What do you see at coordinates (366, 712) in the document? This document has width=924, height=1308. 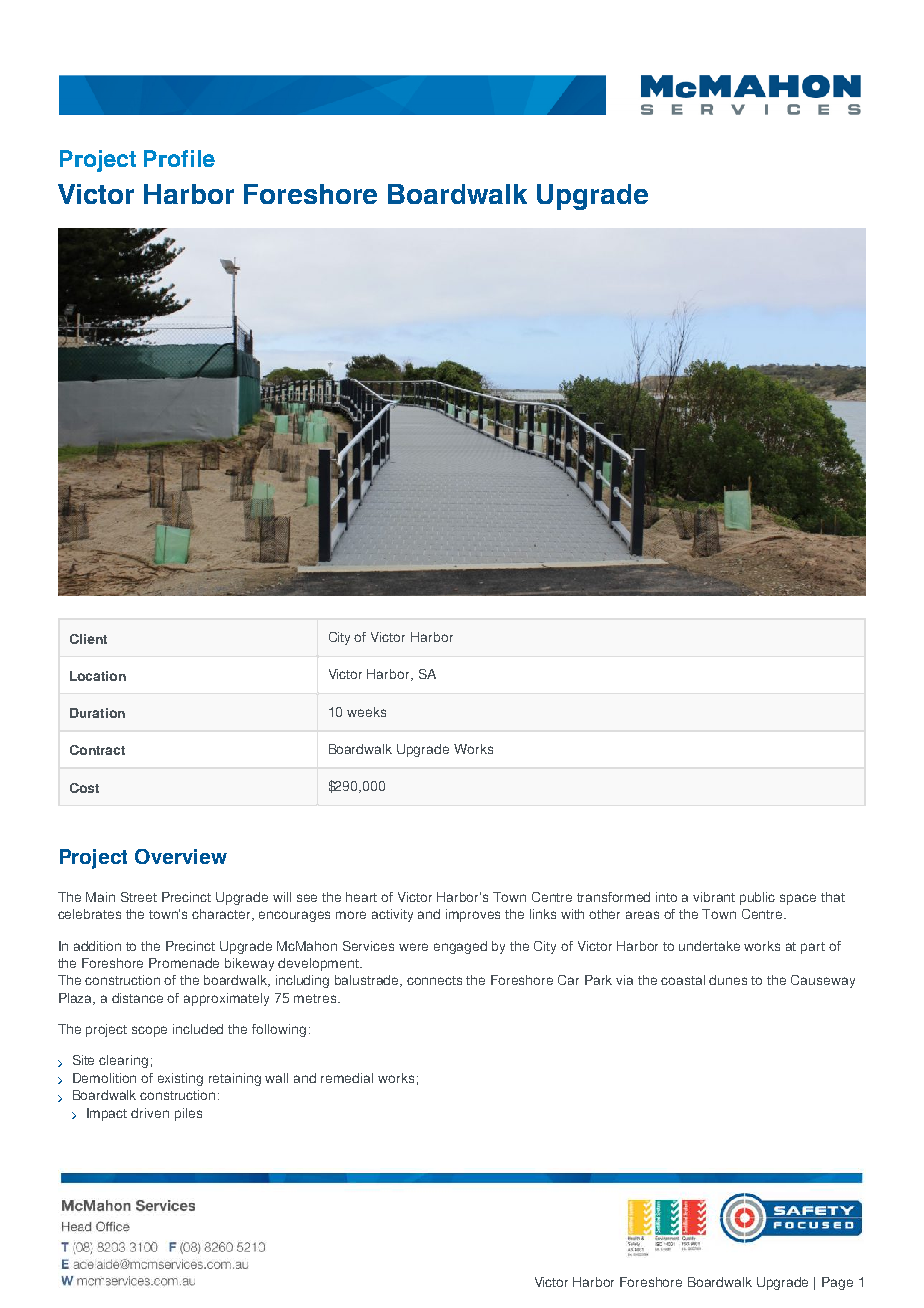 I see `weeks` at bounding box center [366, 712].
